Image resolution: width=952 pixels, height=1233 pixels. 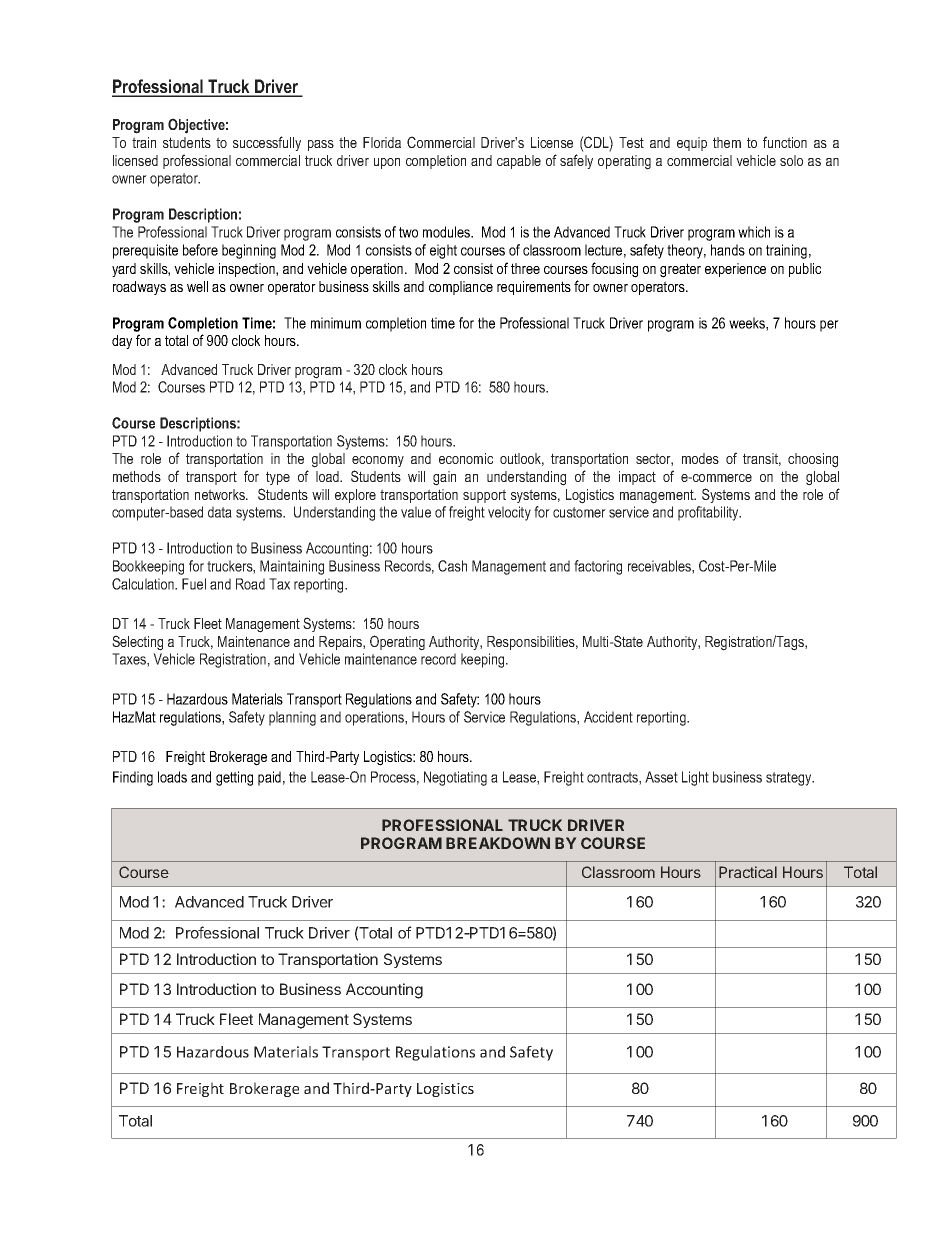 What do you see at coordinates (700, 458) in the screenshot?
I see `modes` at bounding box center [700, 458].
